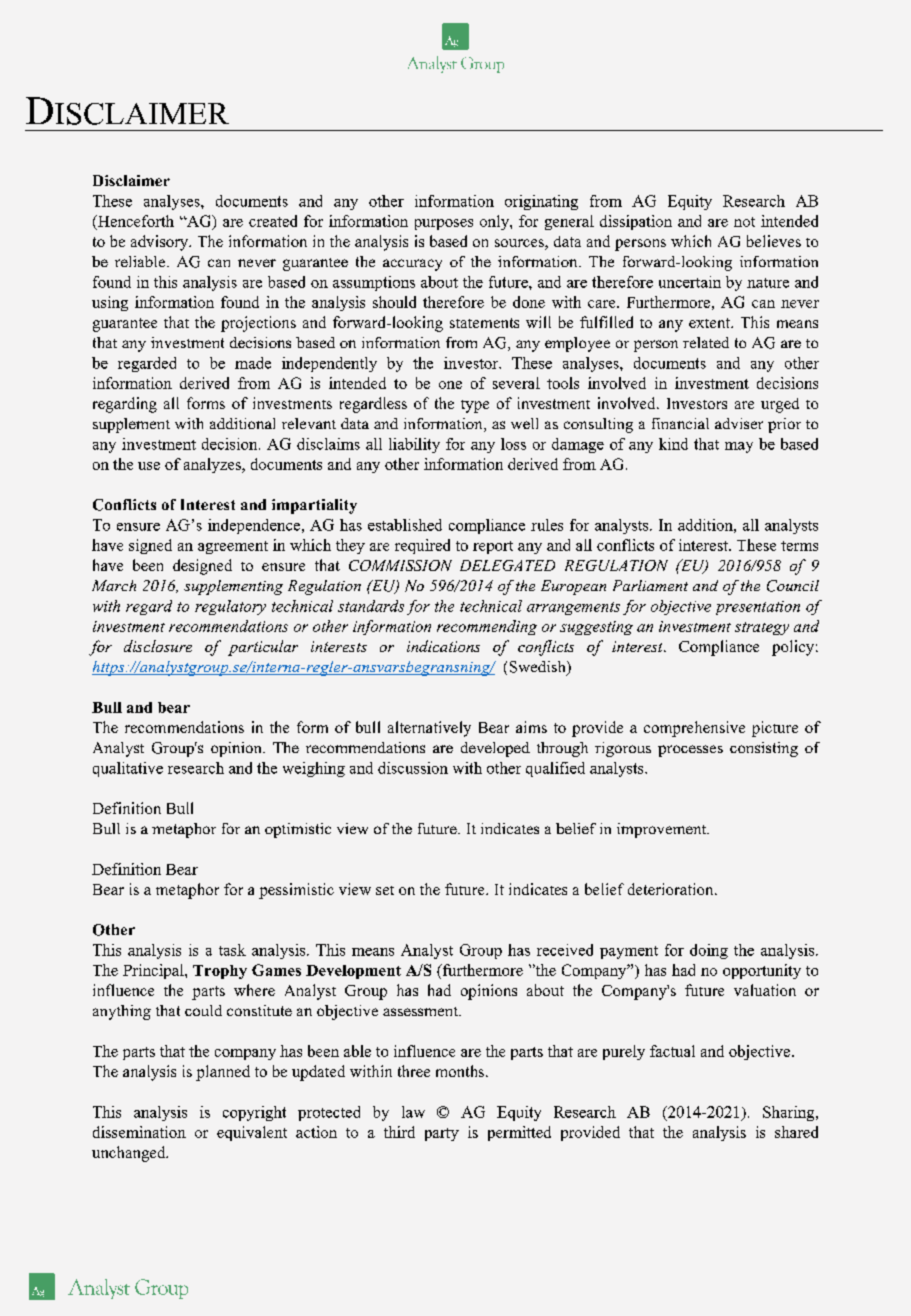  I want to click on comprehensive, so click(694, 729).
